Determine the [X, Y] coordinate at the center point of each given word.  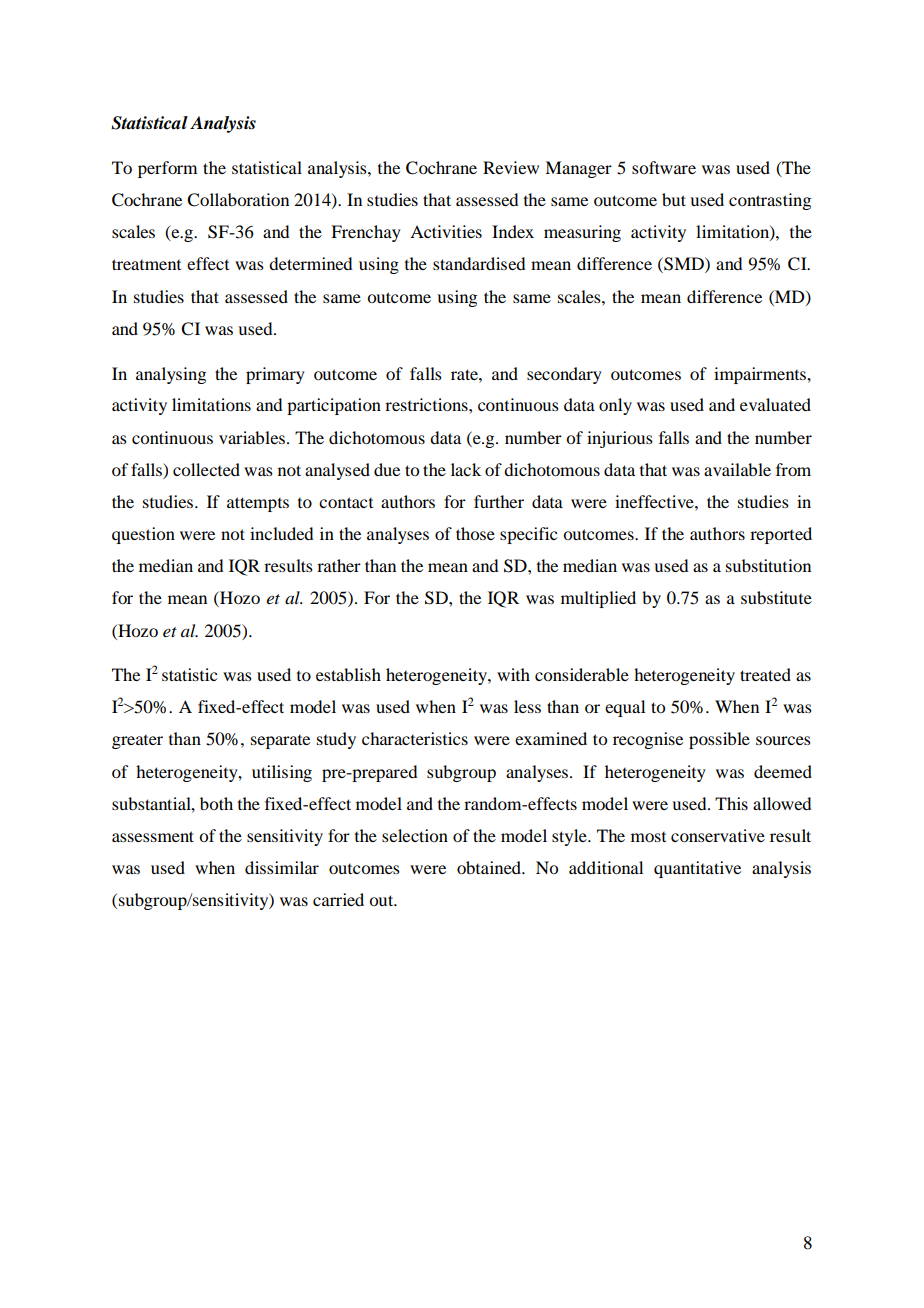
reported [781, 535]
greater [137, 742]
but [674, 199]
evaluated [775, 404]
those [475, 533]
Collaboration [238, 200]
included [281, 533]
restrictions [427, 404]
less [527, 706]
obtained [490, 867]
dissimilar [282, 867]
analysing [171, 375]
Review [511, 167]
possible [719, 740]
